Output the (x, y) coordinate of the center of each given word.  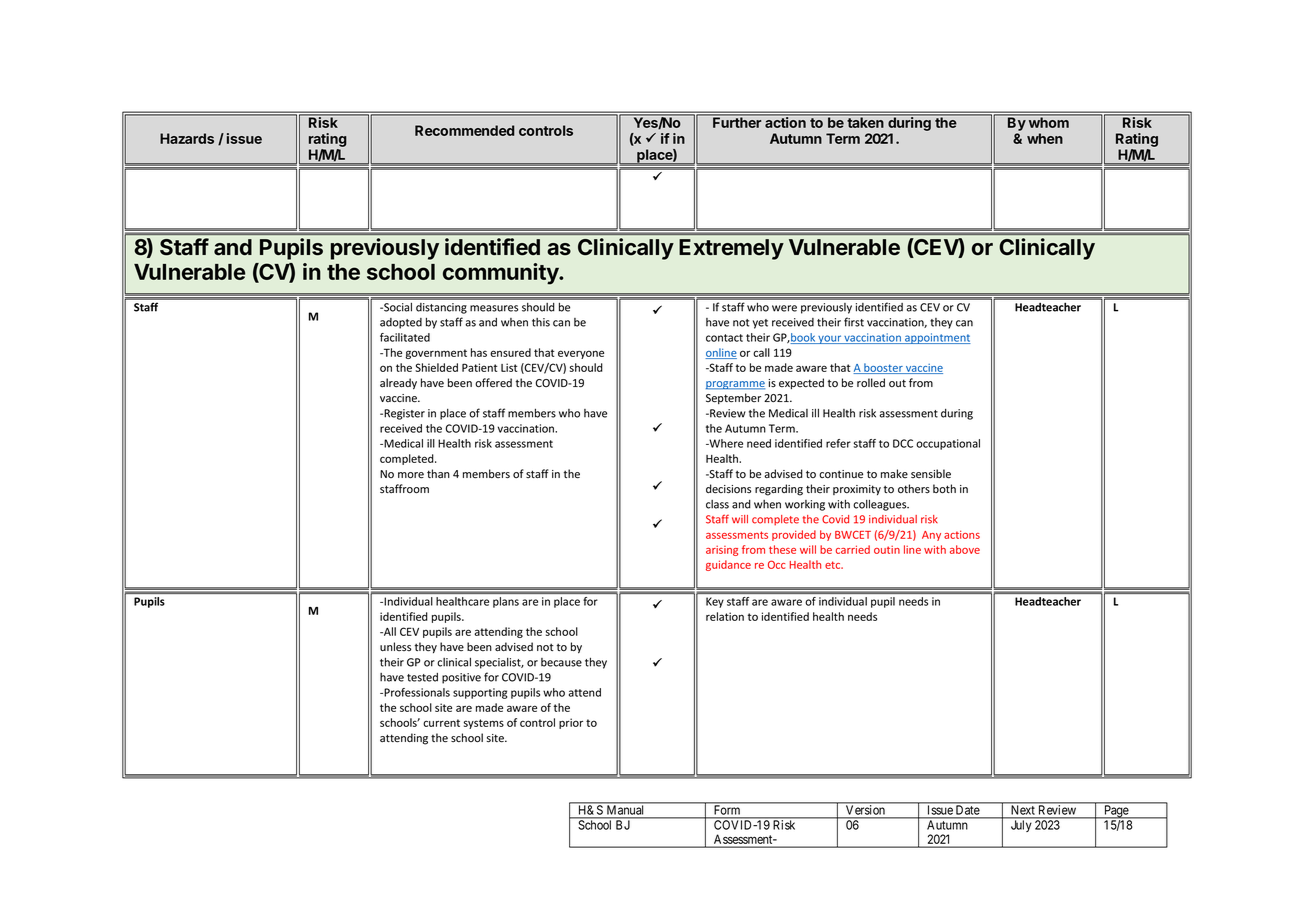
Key (715, 602)
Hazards (187, 138)
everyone (581, 354)
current (441, 723)
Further (737, 121)
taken (865, 121)
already (398, 384)
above (965, 549)
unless (395, 646)
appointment (937, 338)
